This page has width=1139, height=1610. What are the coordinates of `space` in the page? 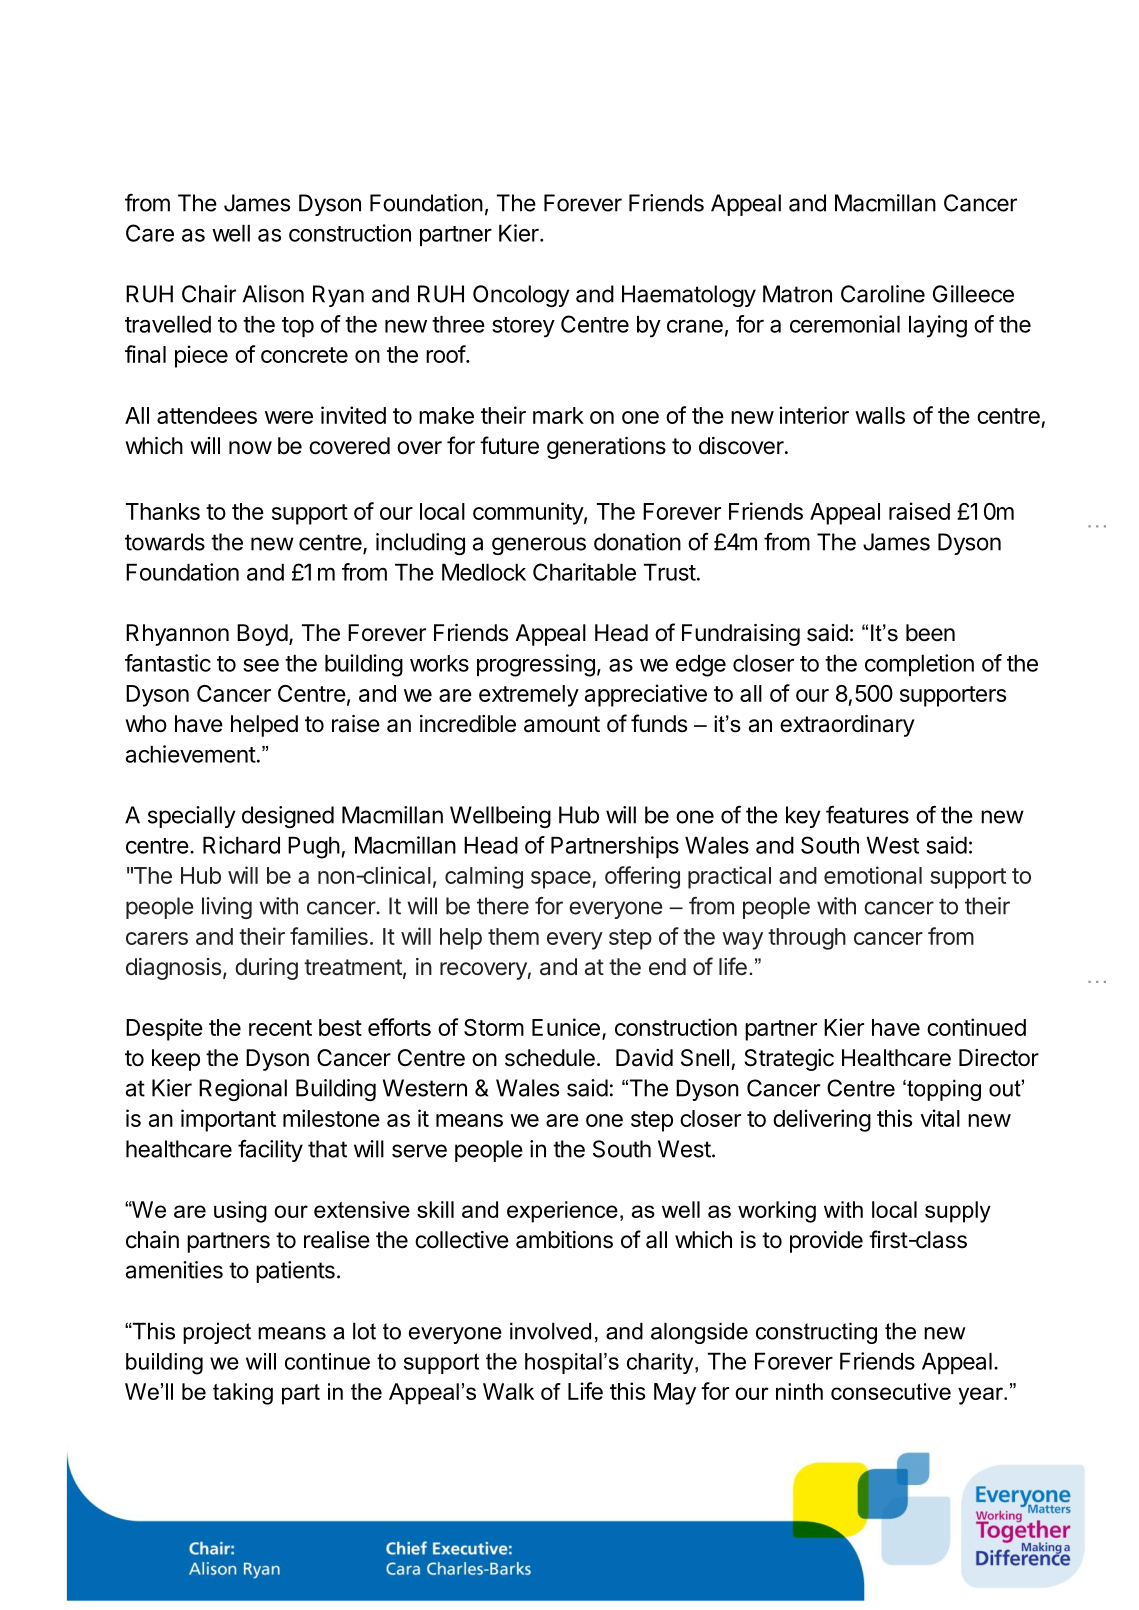 It's located at (561, 880).
